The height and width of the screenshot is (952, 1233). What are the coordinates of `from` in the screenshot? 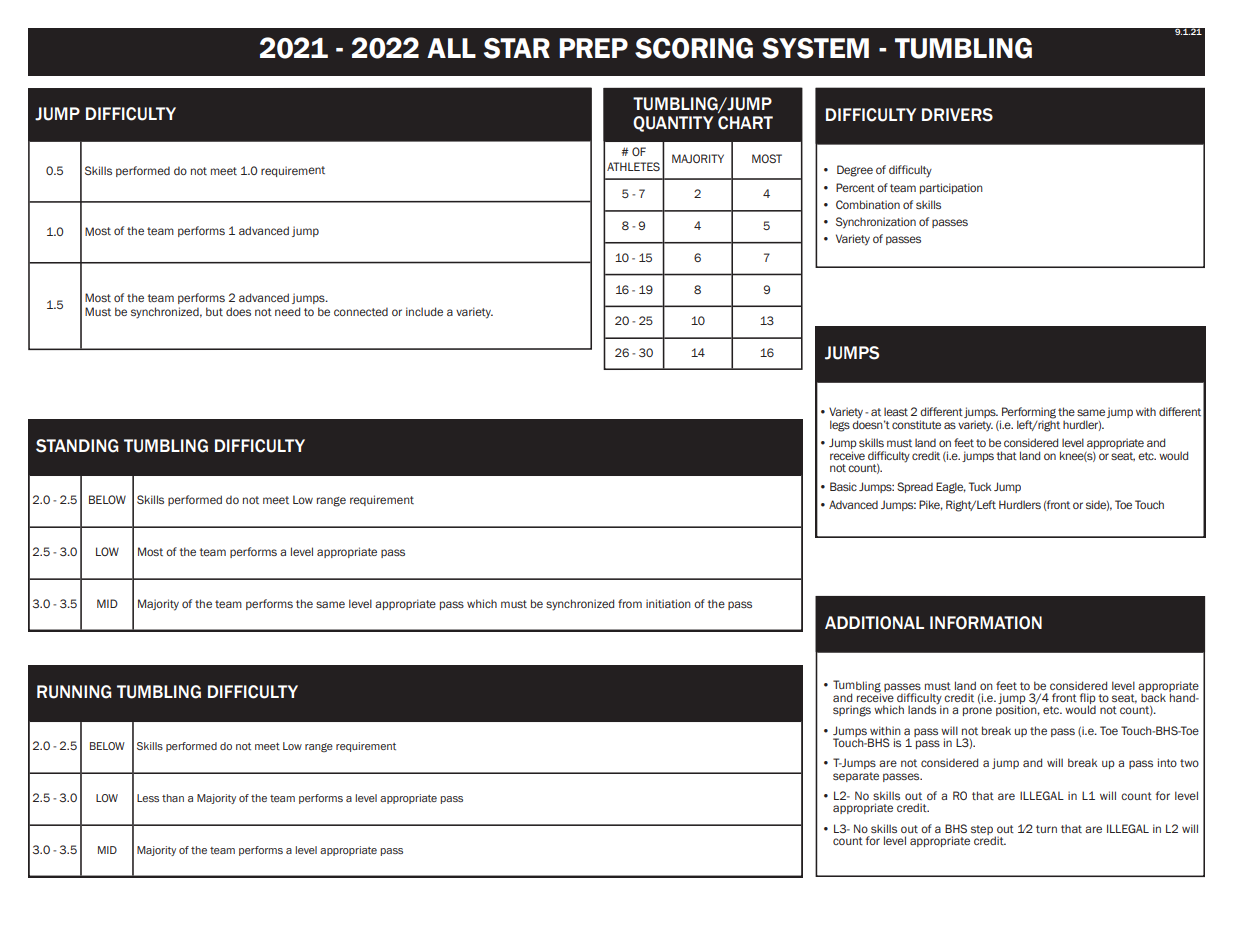 It's located at (630, 603).
